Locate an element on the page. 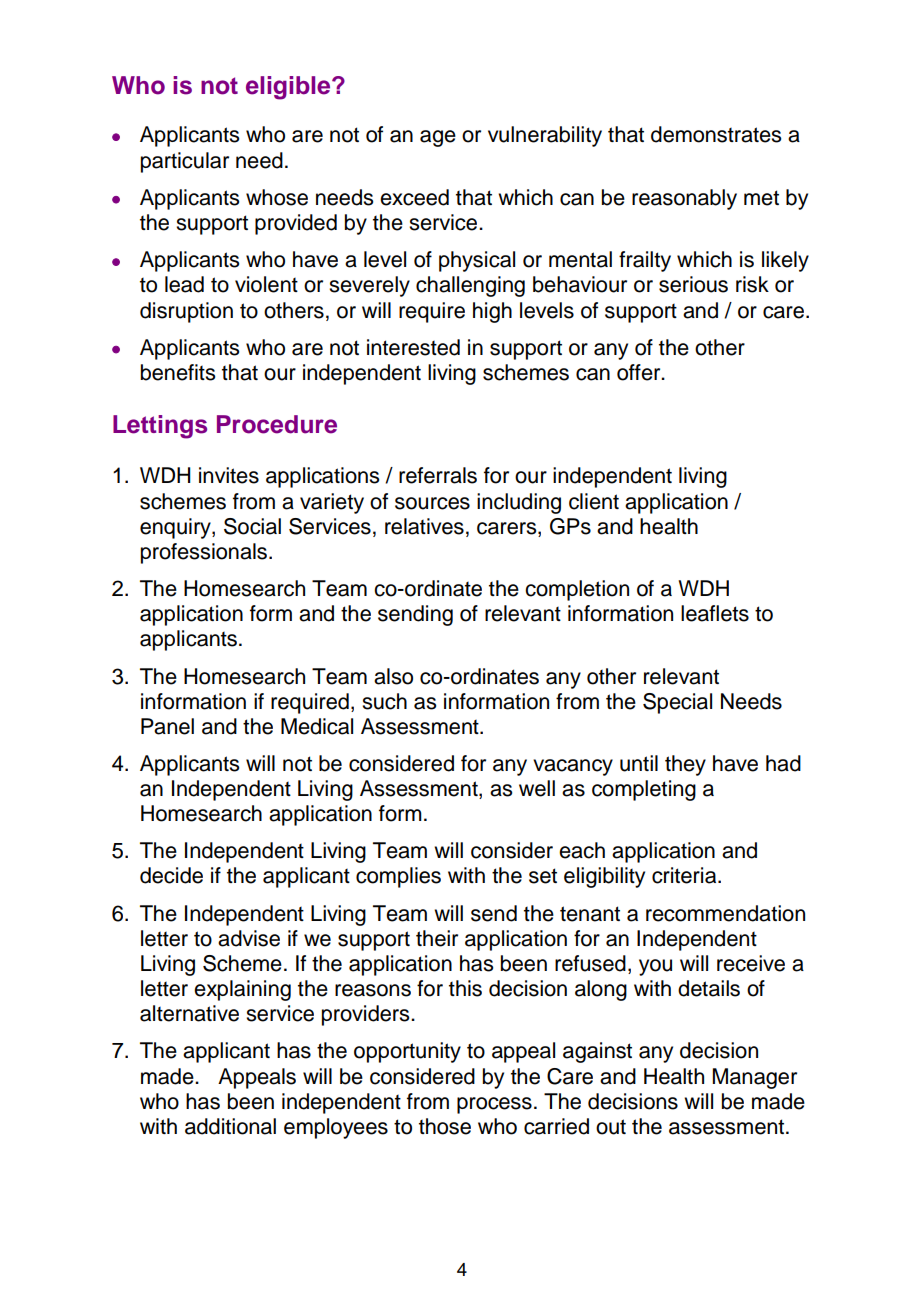 This image has height=1308, width=924. additional is located at coordinates (230, 1126).
